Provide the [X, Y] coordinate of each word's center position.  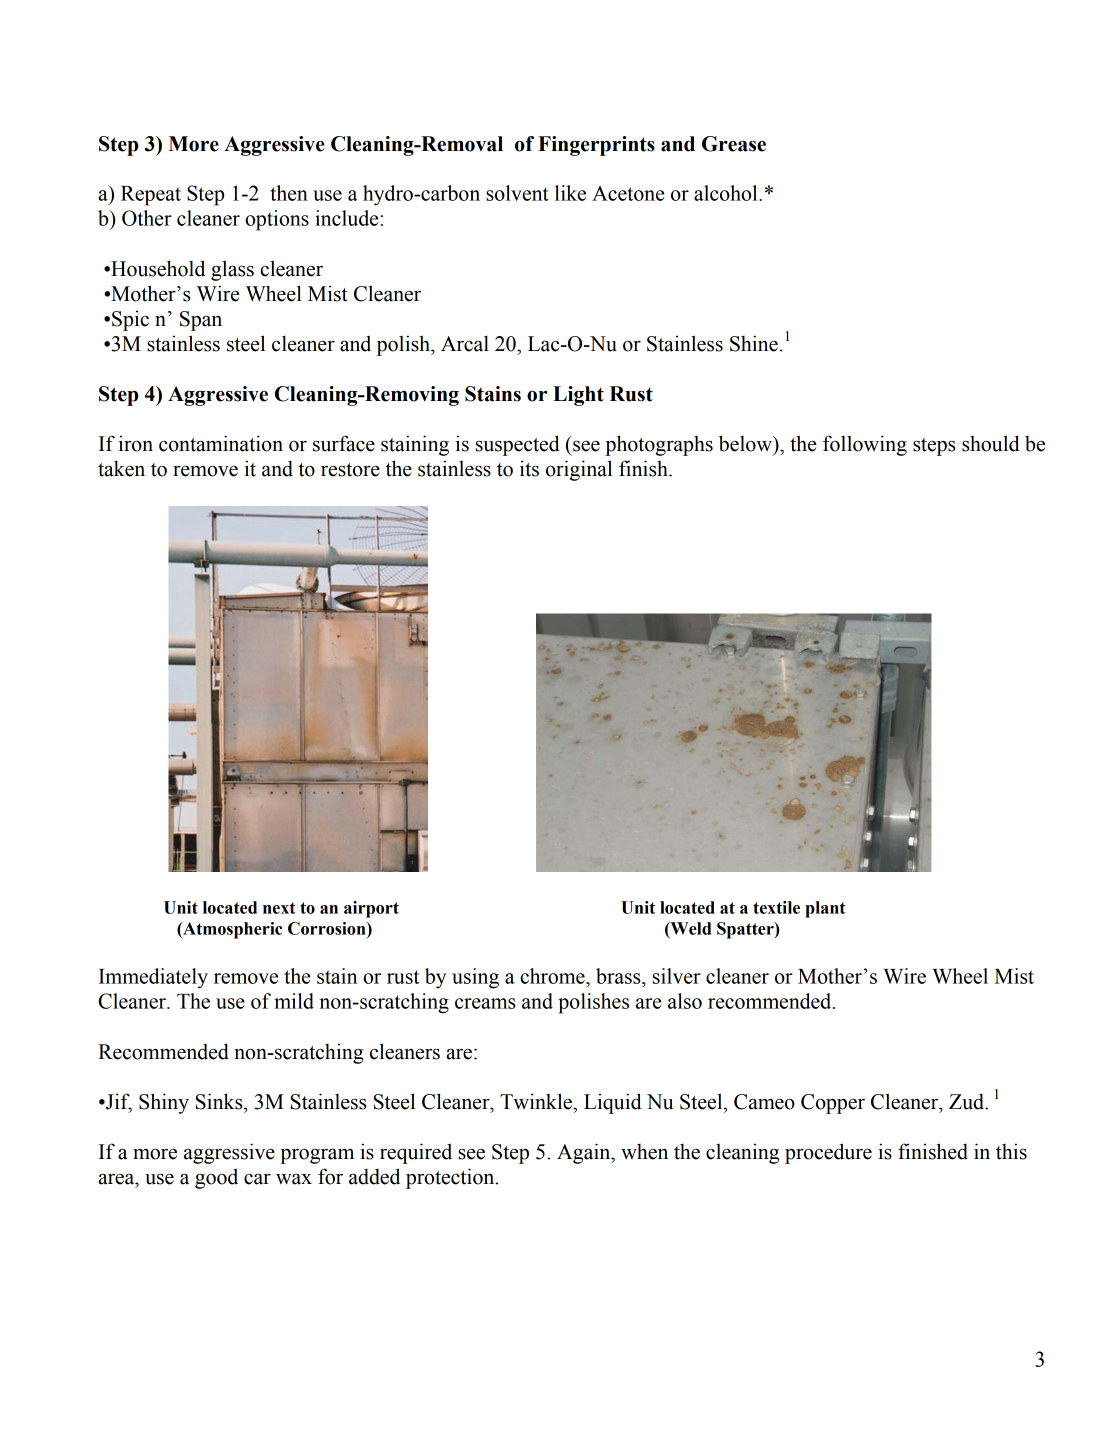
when [644, 1152]
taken [121, 468]
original [579, 470]
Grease [734, 144]
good [216, 1178]
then [289, 193]
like [570, 193]
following [865, 445]
